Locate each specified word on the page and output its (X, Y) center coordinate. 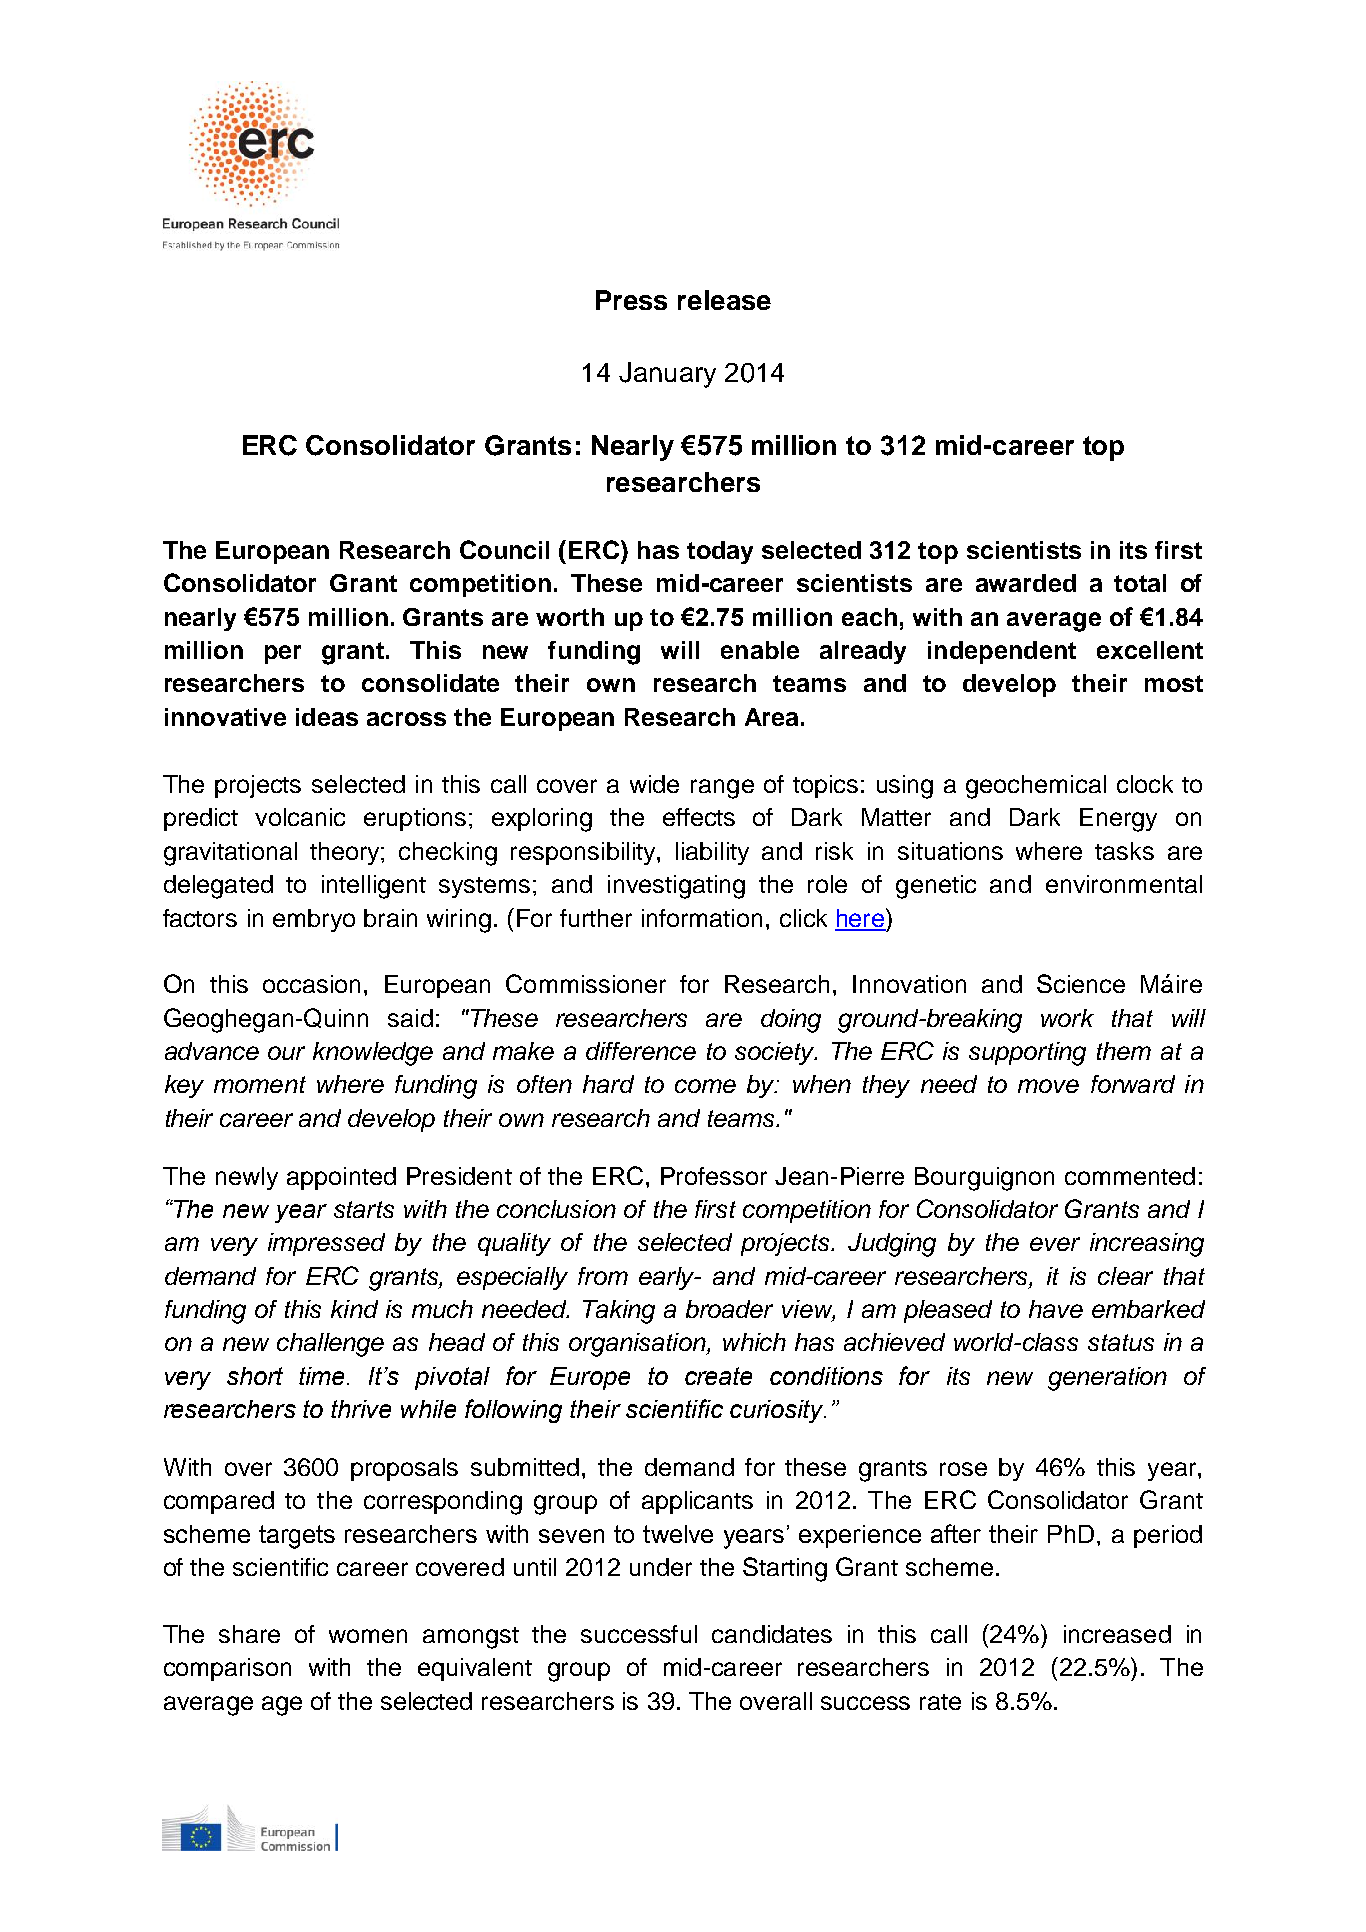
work (1067, 1018)
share (249, 1634)
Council (504, 549)
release (724, 300)
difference (641, 1051)
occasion (311, 984)
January (667, 375)
